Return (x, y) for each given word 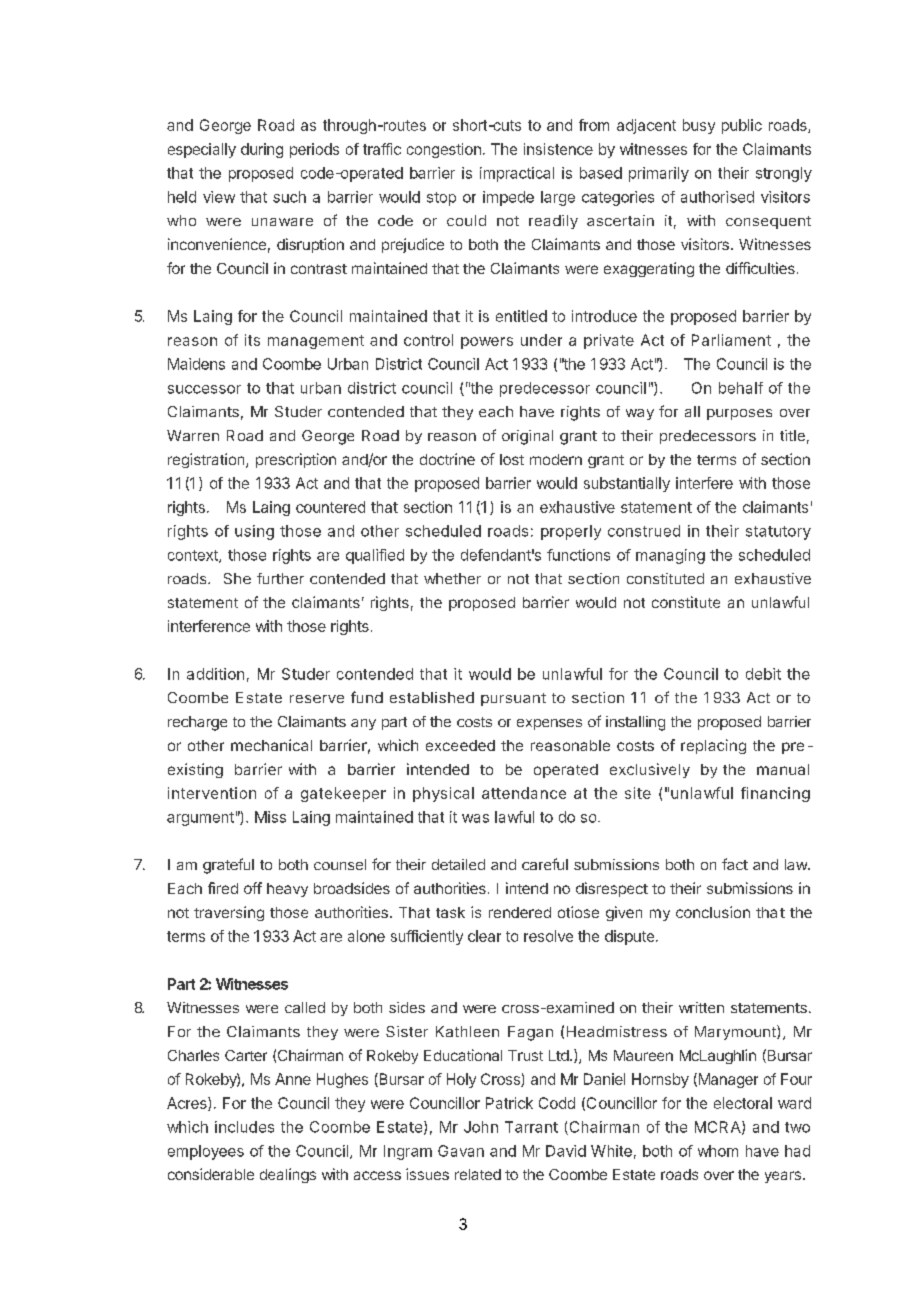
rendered (520, 912)
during (262, 150)
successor (204, 389)
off (253, 888)
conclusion (713, 912)
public (742, 126)
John (481, 1127)
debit (763, 674)
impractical (517, 174)
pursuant (513, 699)
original (527, 437)
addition (215, 674)
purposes (739, 414)
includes (244, 1127)
